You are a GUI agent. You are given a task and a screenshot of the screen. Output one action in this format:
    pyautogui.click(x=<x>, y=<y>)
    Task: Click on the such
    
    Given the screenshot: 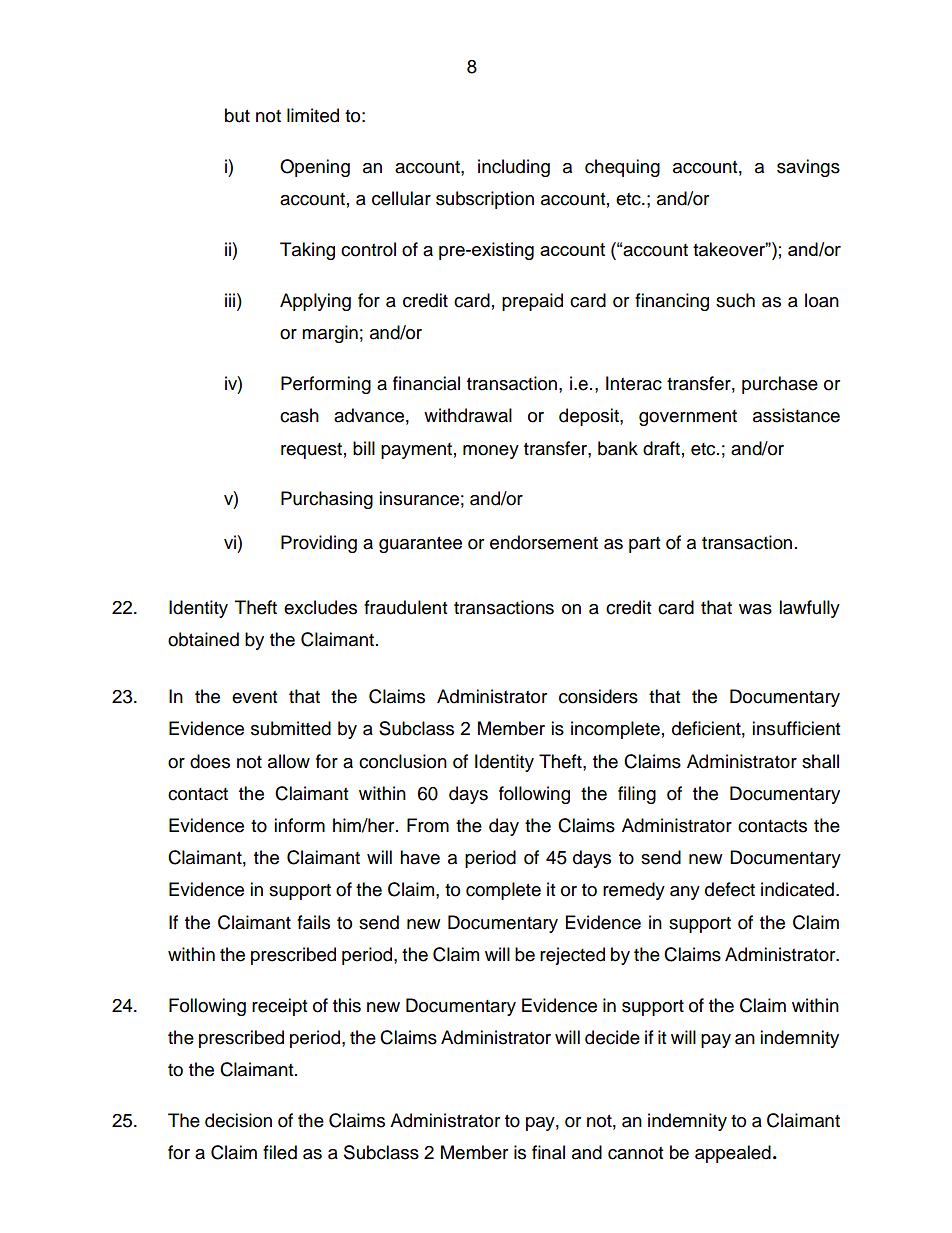 What is the action you would take?
    pyautogui.click(x=735, y=300)
